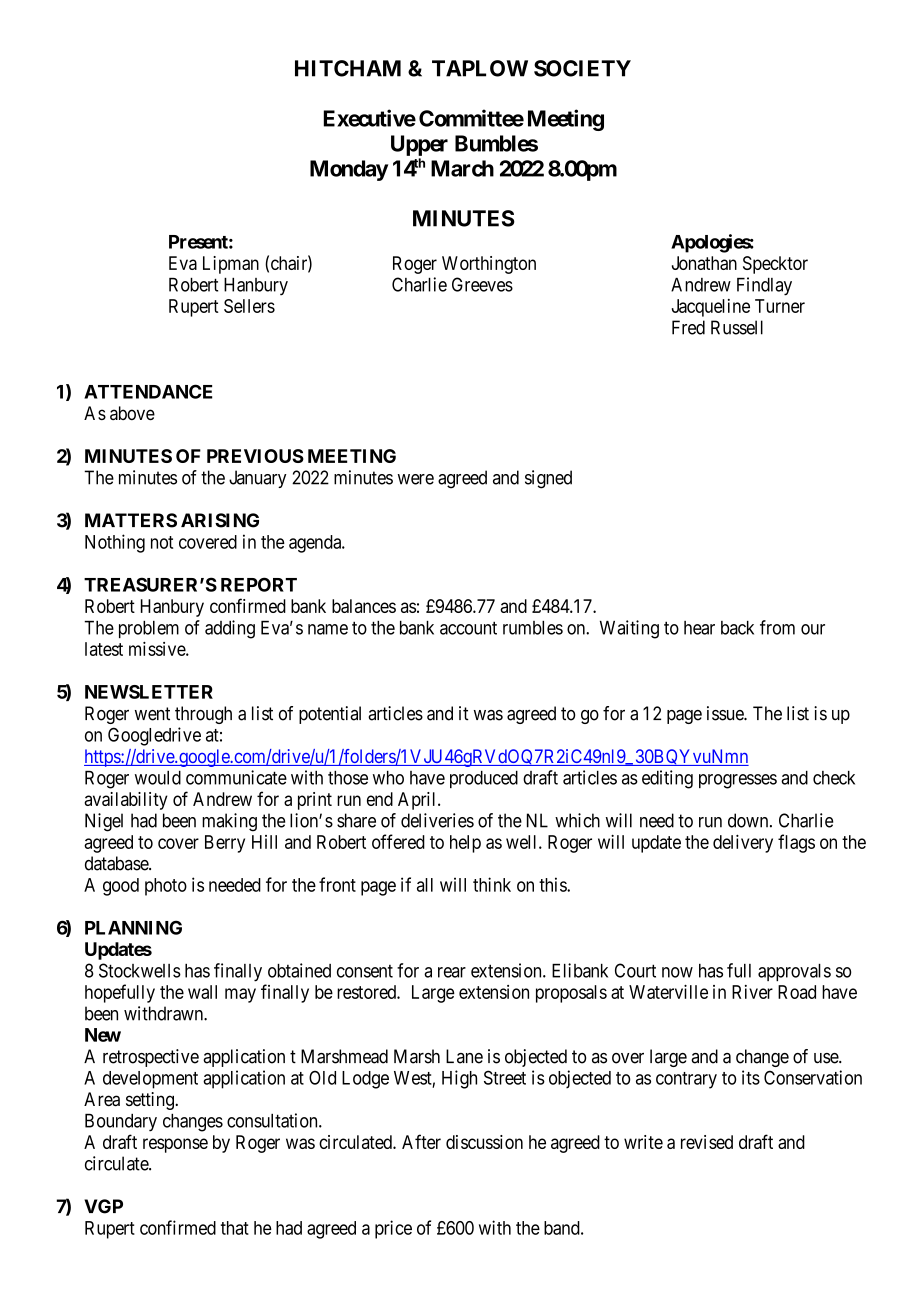  I want to click on photo, so click(166, 887).
